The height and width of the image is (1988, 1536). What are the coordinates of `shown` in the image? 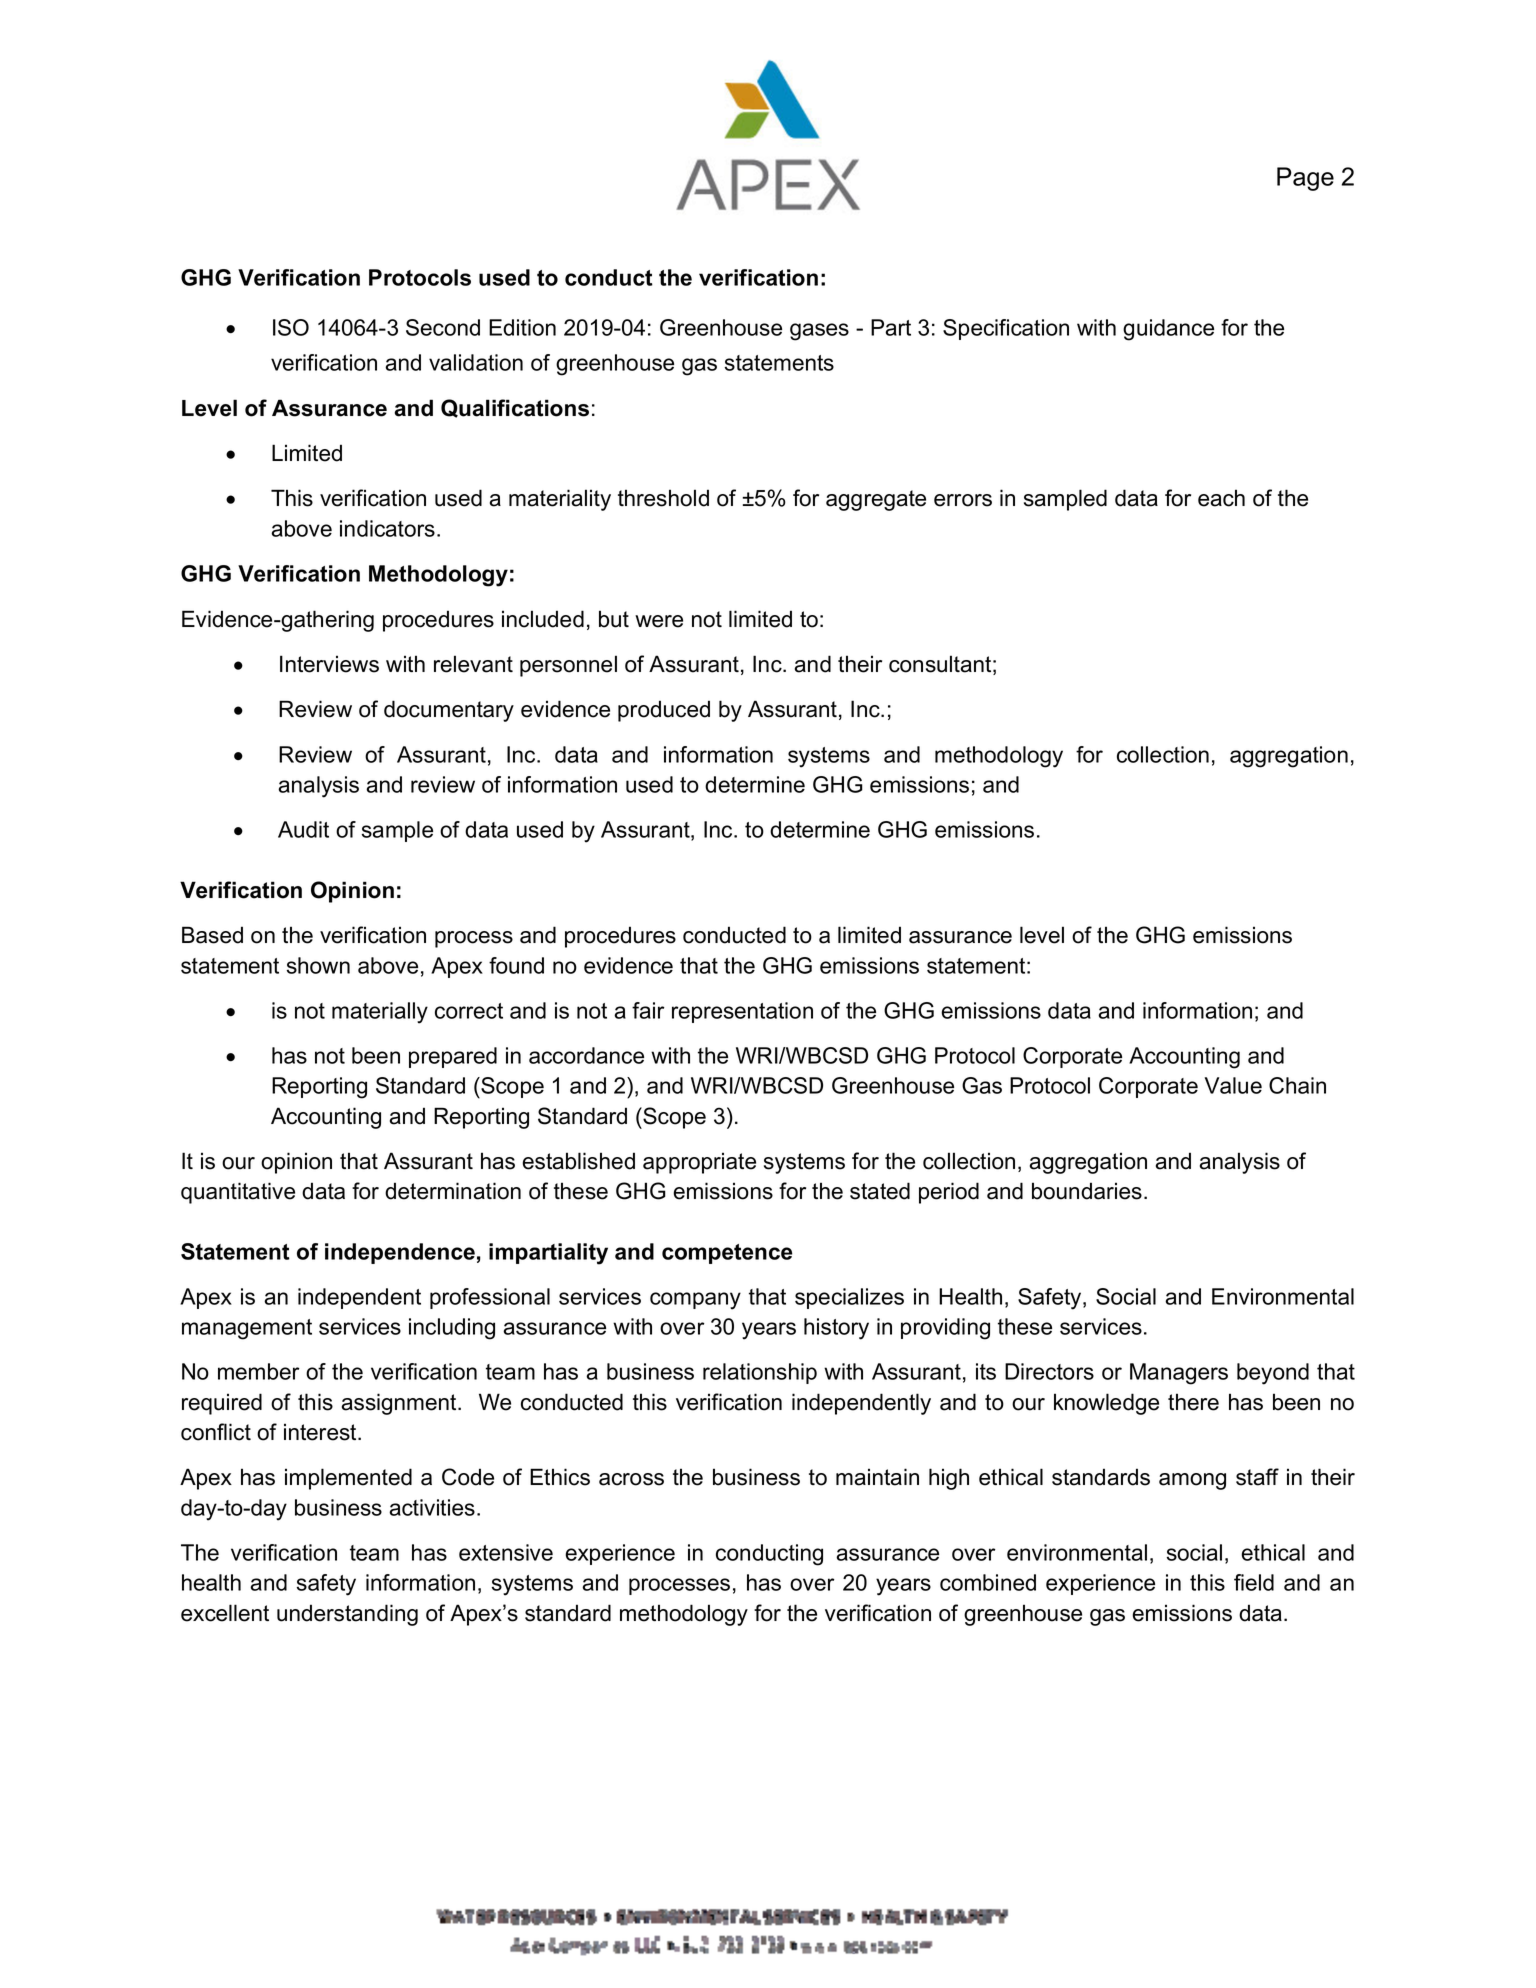 It's located at (318, 965).
